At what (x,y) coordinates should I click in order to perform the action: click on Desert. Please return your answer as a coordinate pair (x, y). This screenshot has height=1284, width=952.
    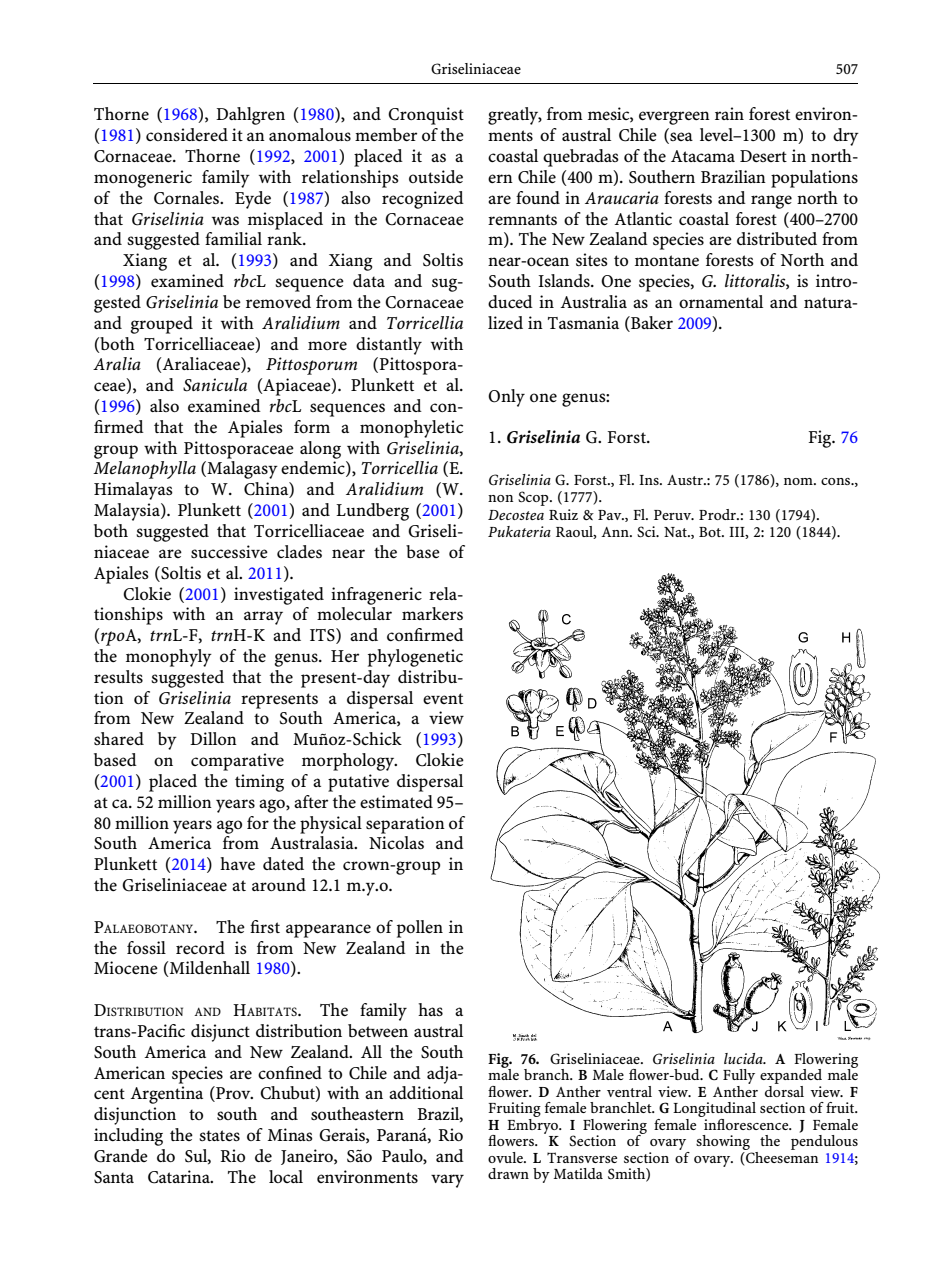
    Looking at the image, I should click on (763, 156).
